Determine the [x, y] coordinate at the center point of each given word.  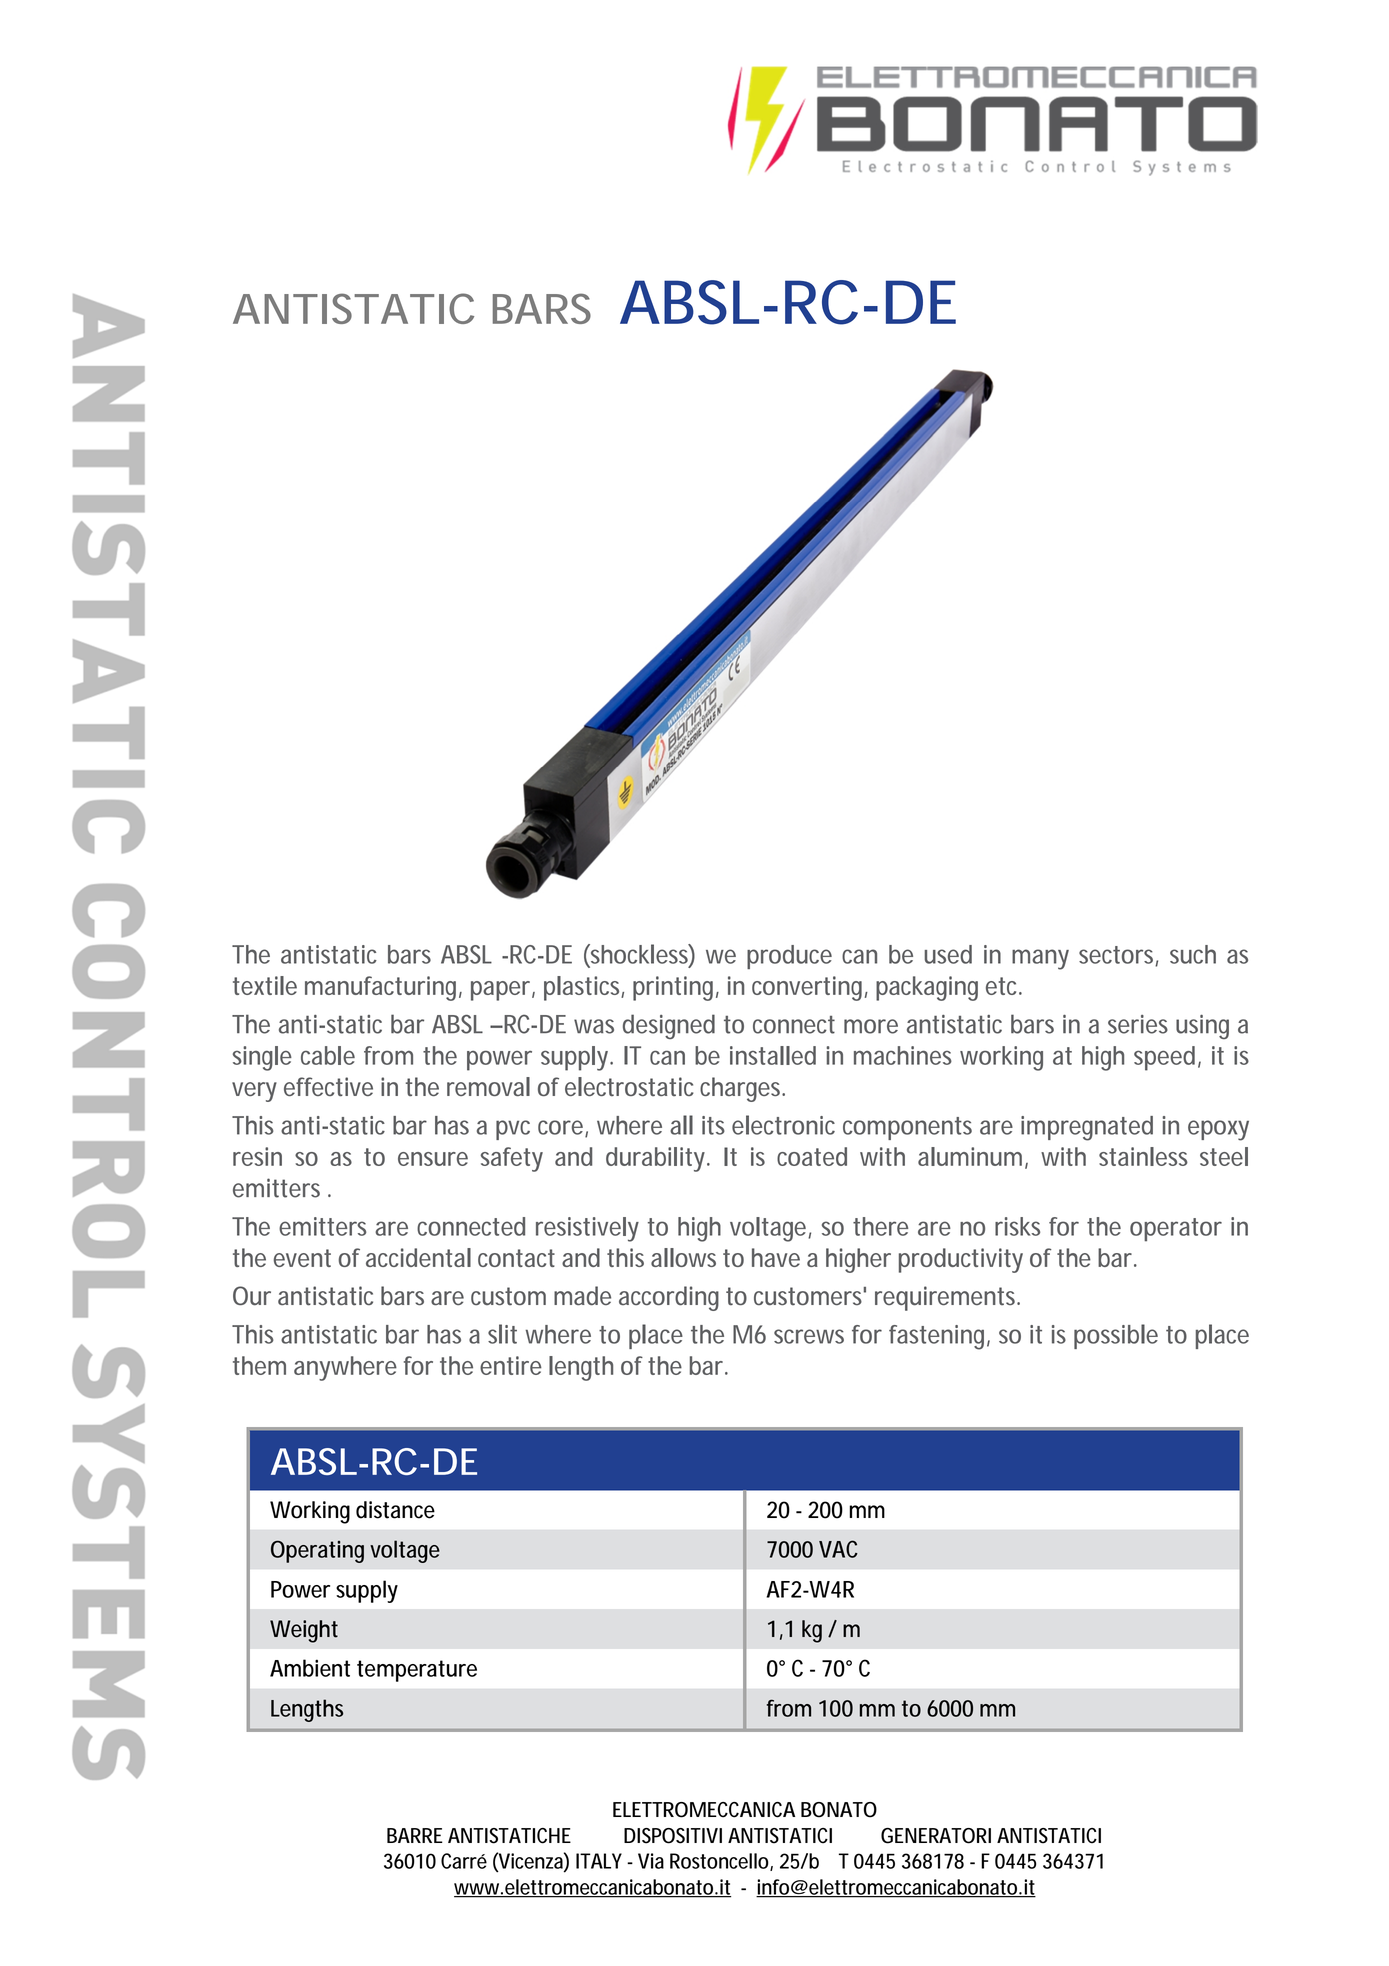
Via [651, 1861]
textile [265, 985]
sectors [1118, 956]
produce [789, 957]
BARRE [415, 1835]
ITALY [599, 1861]
